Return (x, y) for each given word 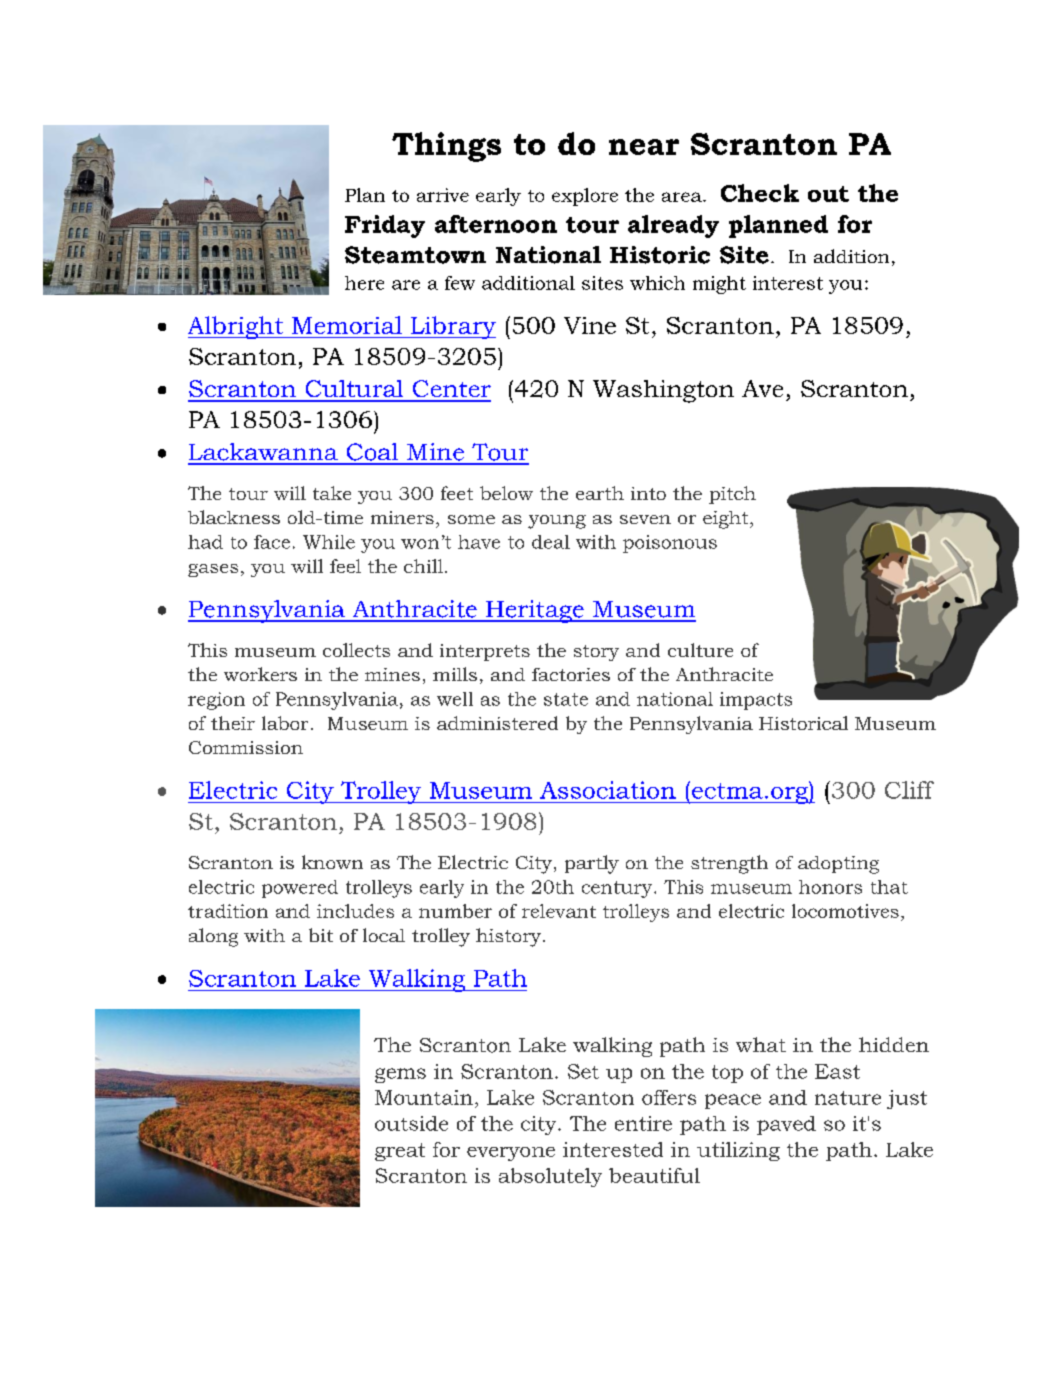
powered (300, 889)
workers (260, 674)
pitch (732, 495)
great (400, 1152)
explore (585, 197)
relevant (559, 911)
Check (760, 193)
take (332, 493)
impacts (756, 701)
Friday (385, 226)
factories (571, 674)
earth (600, 493)
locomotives (845, 911)
